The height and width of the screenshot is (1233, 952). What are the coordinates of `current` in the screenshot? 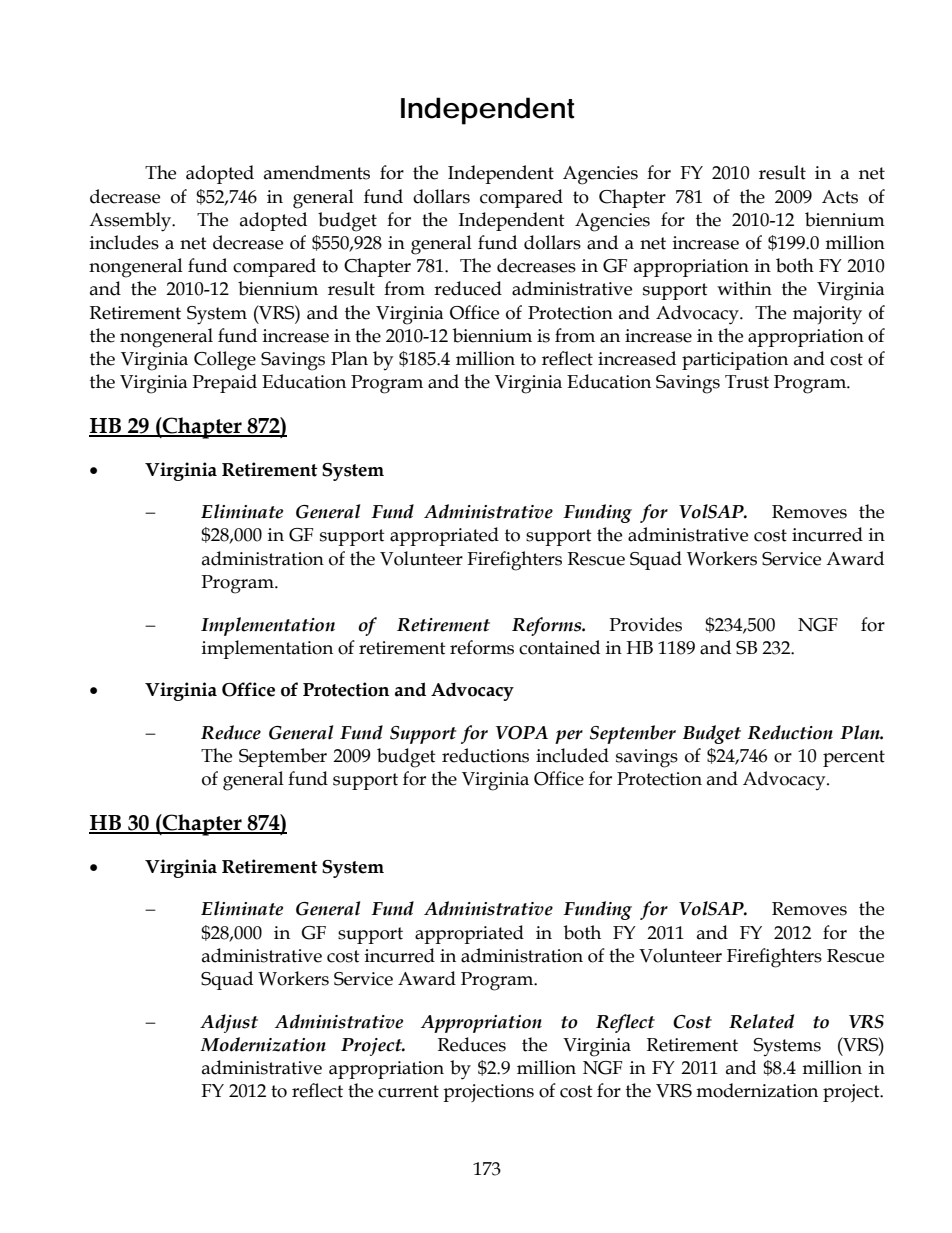 It's located at (408, 1091).
